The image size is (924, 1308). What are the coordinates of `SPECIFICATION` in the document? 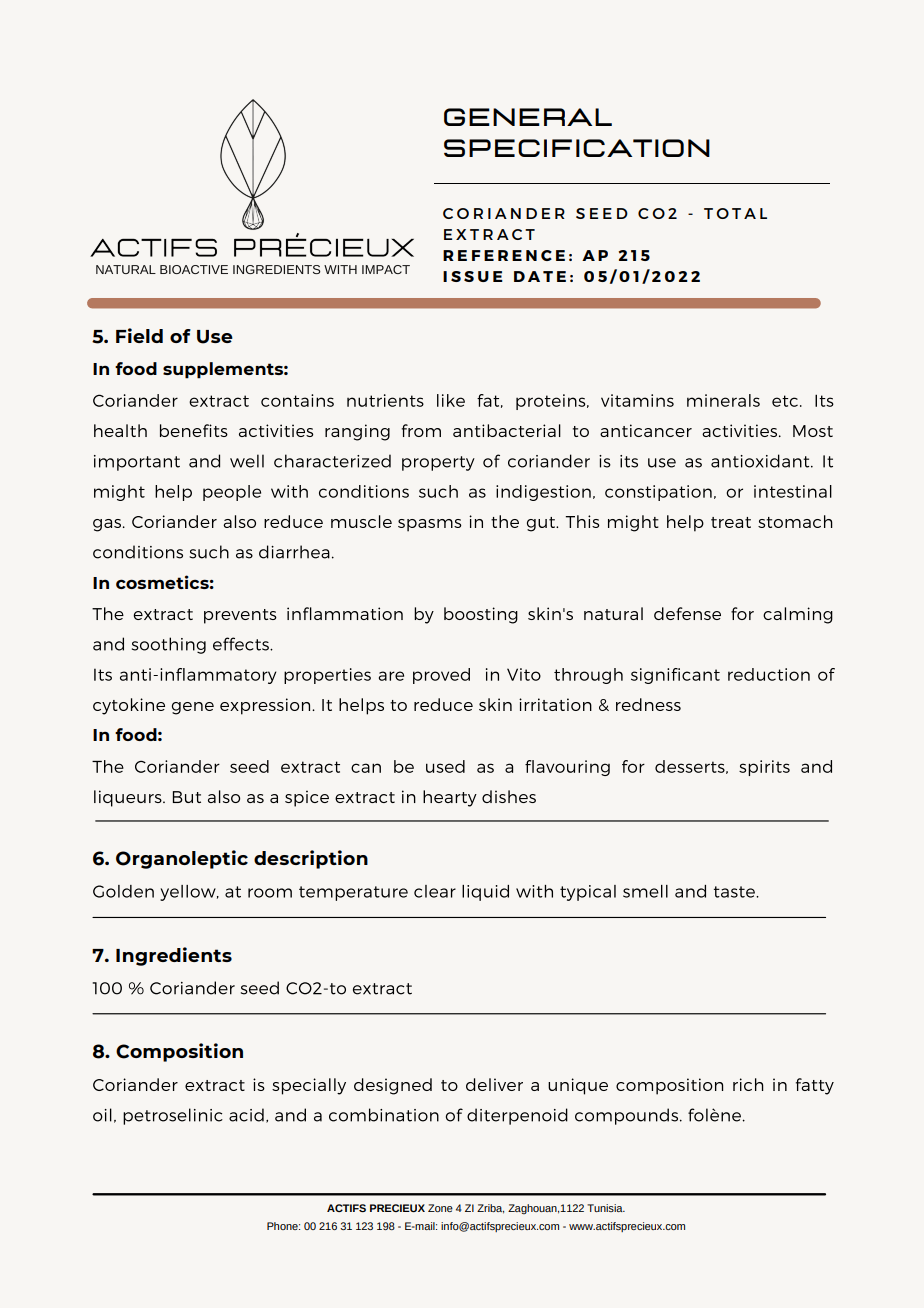 It's located at (577, 148).
